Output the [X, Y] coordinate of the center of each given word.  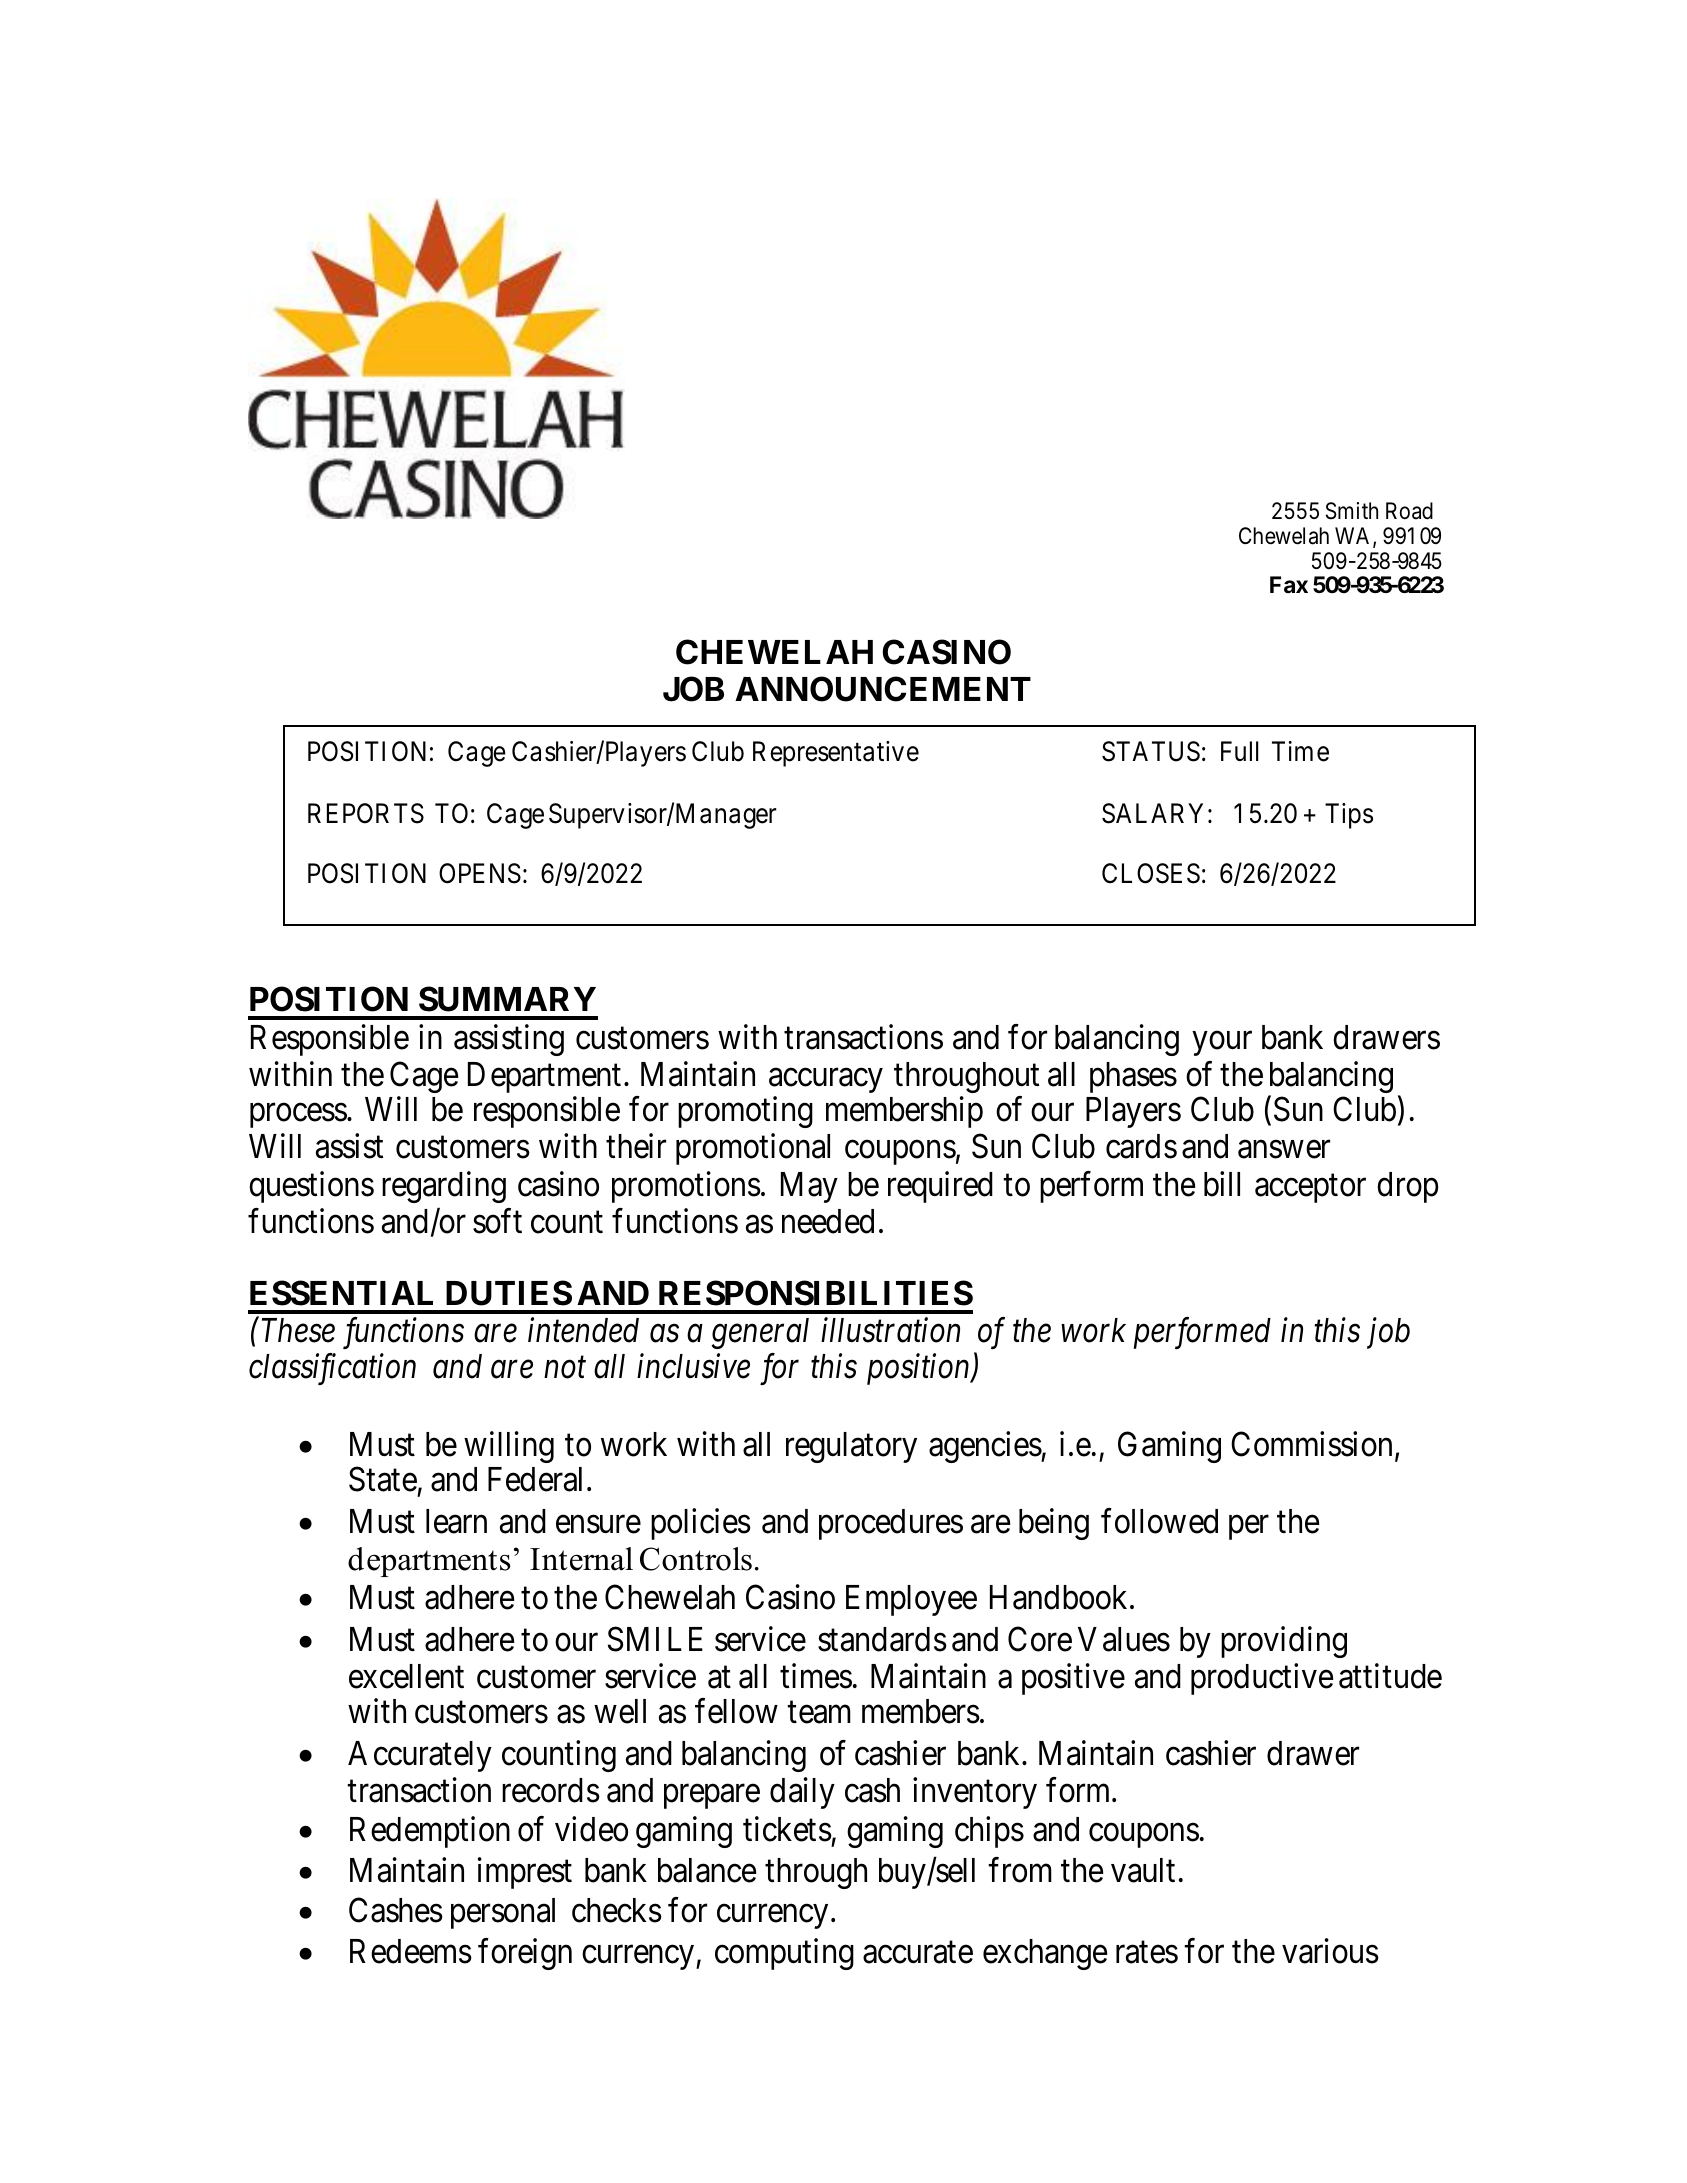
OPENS [480, 873]
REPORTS [366, 813]
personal [503, 1913]
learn [456, 1521]
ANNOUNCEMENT [883, 689]
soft [497, 1221]
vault [1143, 1870]
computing [784, 1954]
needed [828, 1221]
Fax [1289, 585]
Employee [911, 1600]
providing [1284, 1642]
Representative [836, 754]
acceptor [1310, 1188]
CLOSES [1151, 873]
